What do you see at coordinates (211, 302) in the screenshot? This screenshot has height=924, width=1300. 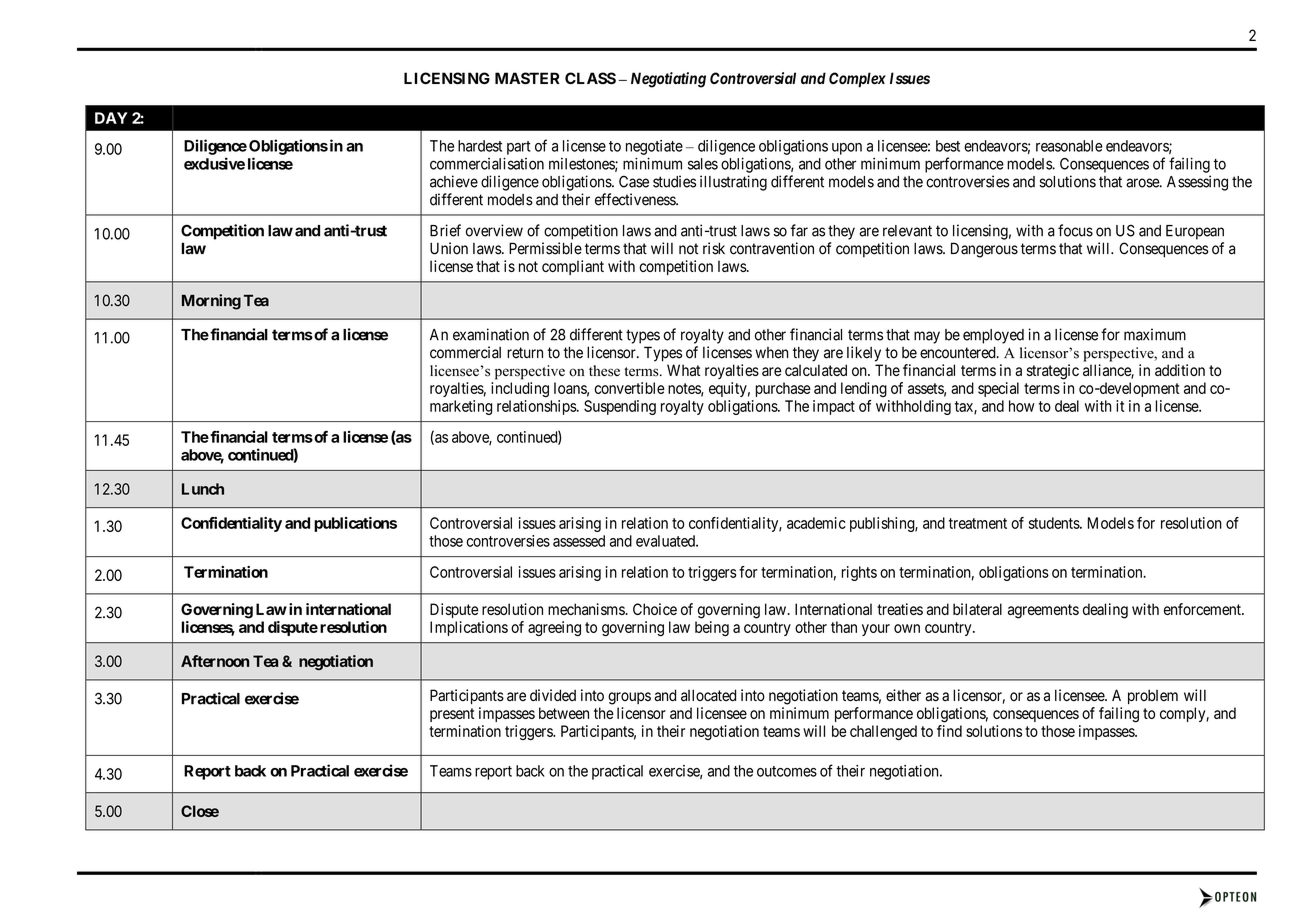 I see `Morning` at bounding box center [211, 302].
